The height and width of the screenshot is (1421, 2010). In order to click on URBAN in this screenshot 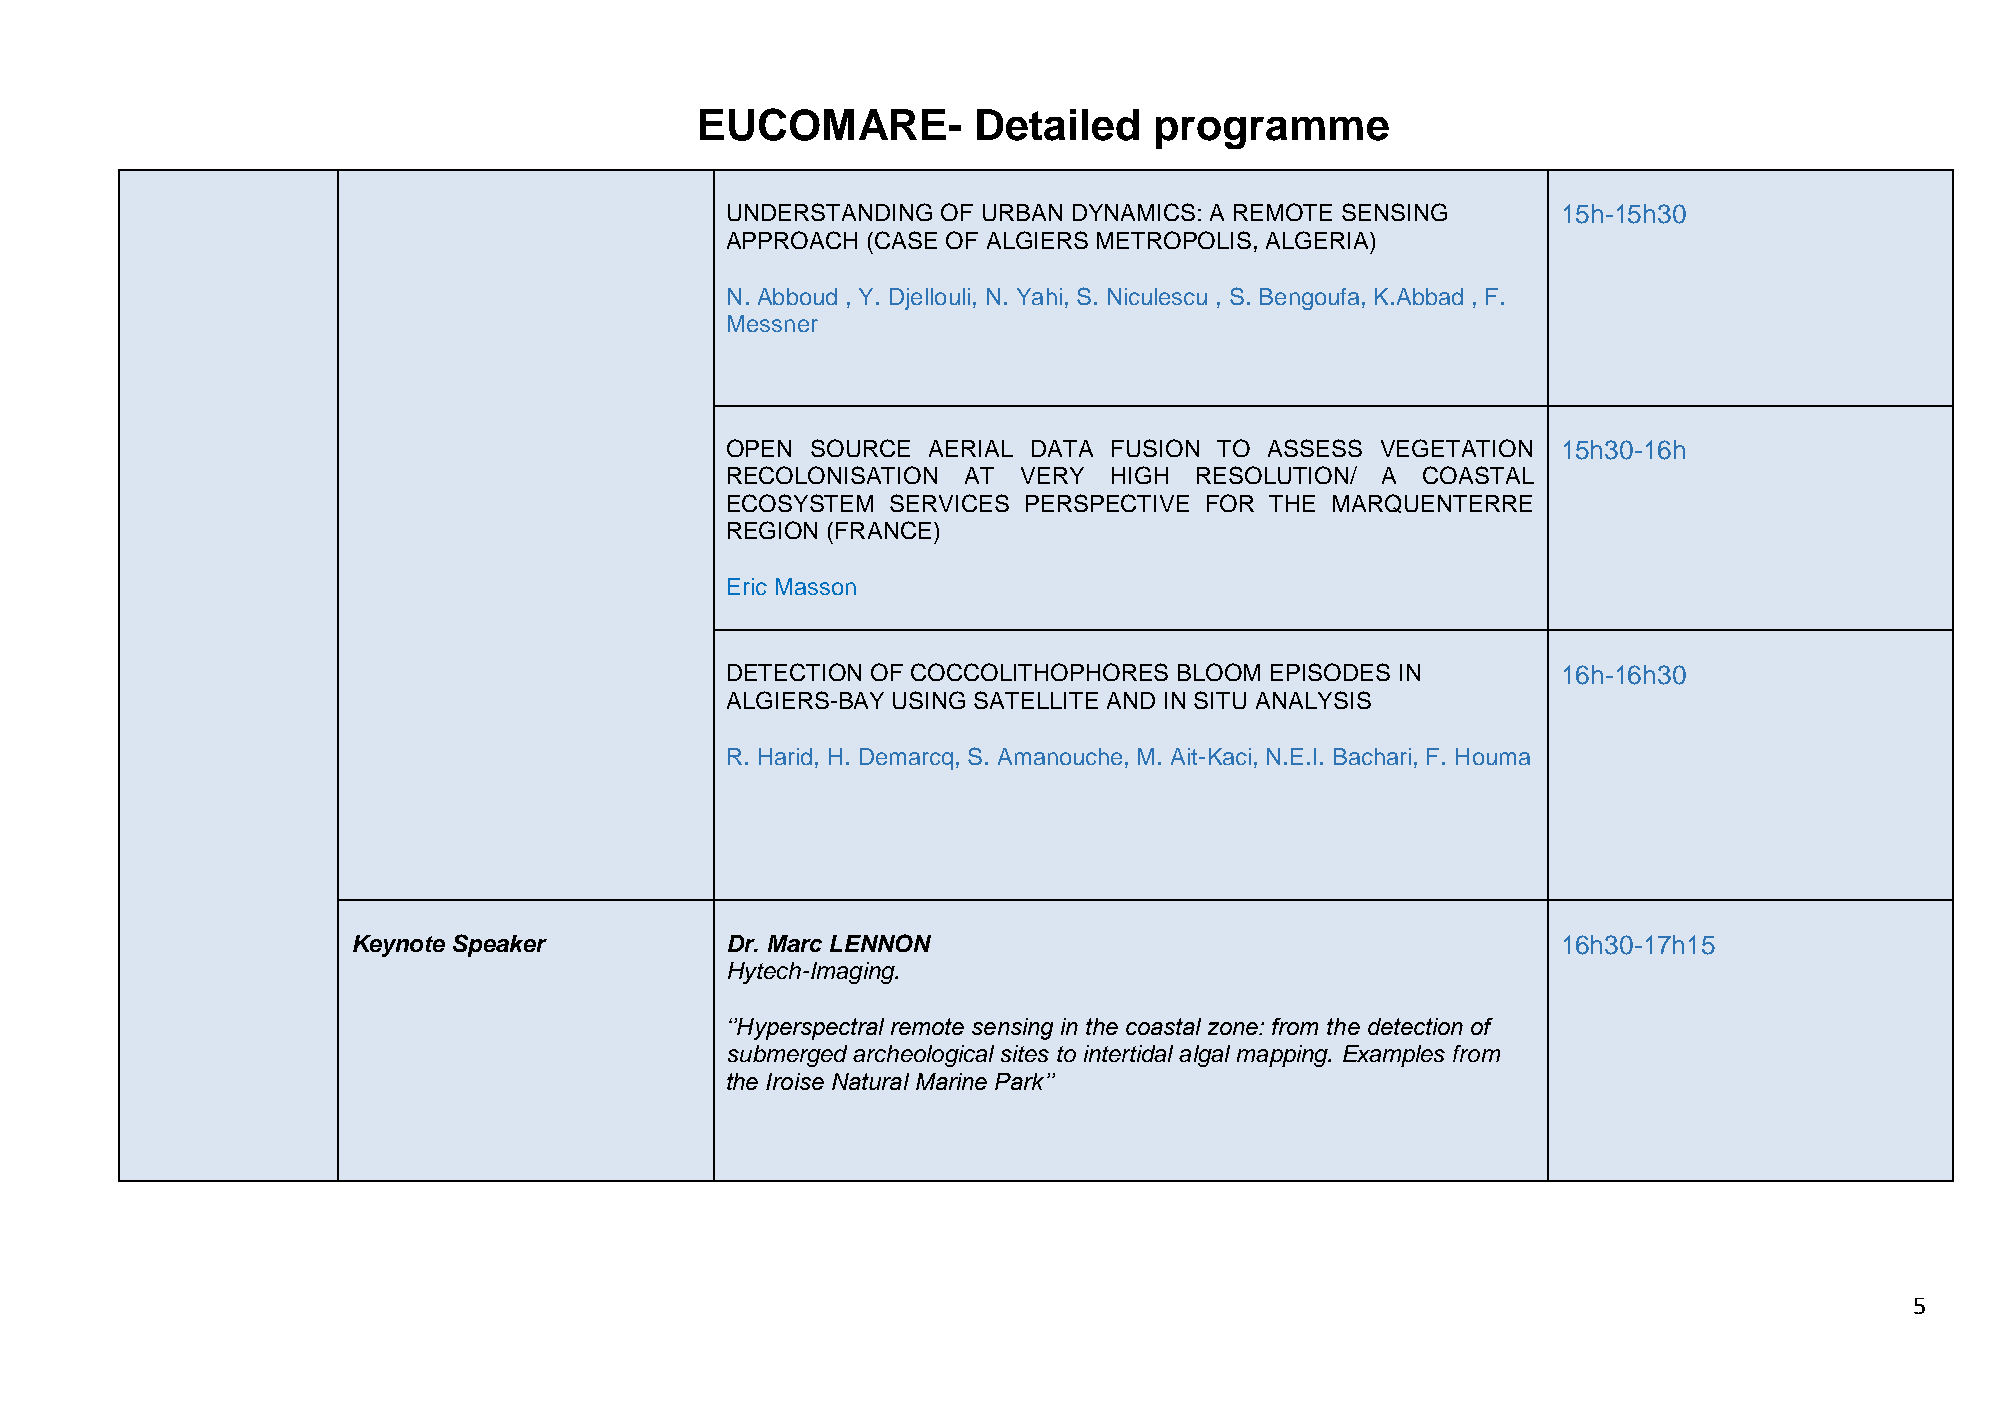, I will do `click(1022, 212)`.
